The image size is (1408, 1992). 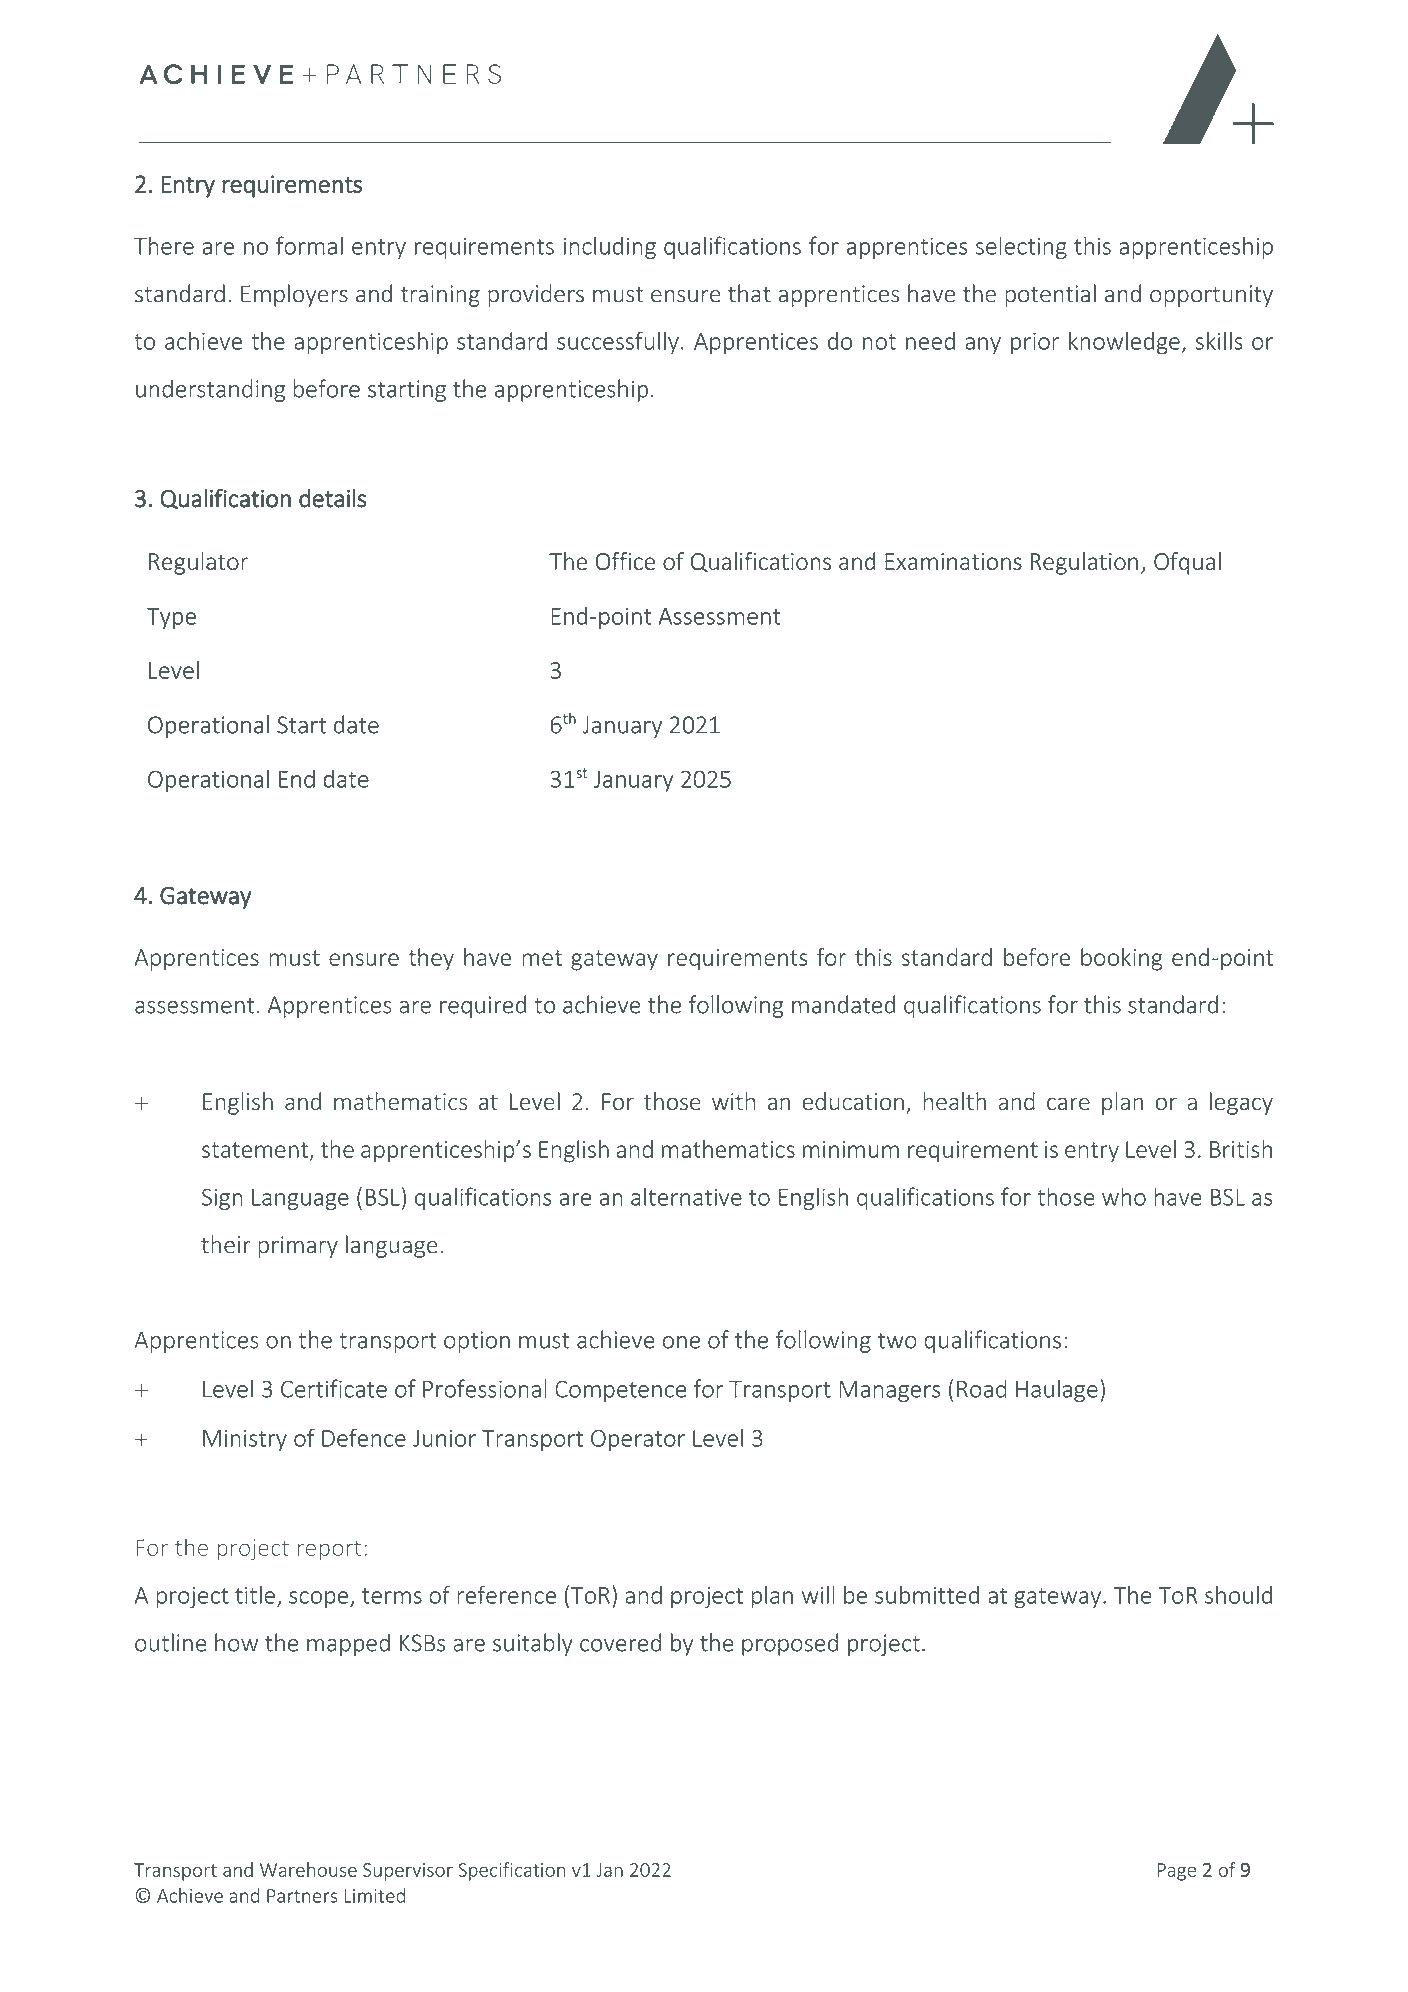 I want to click on Page, so click(x=1177, y=1872).
